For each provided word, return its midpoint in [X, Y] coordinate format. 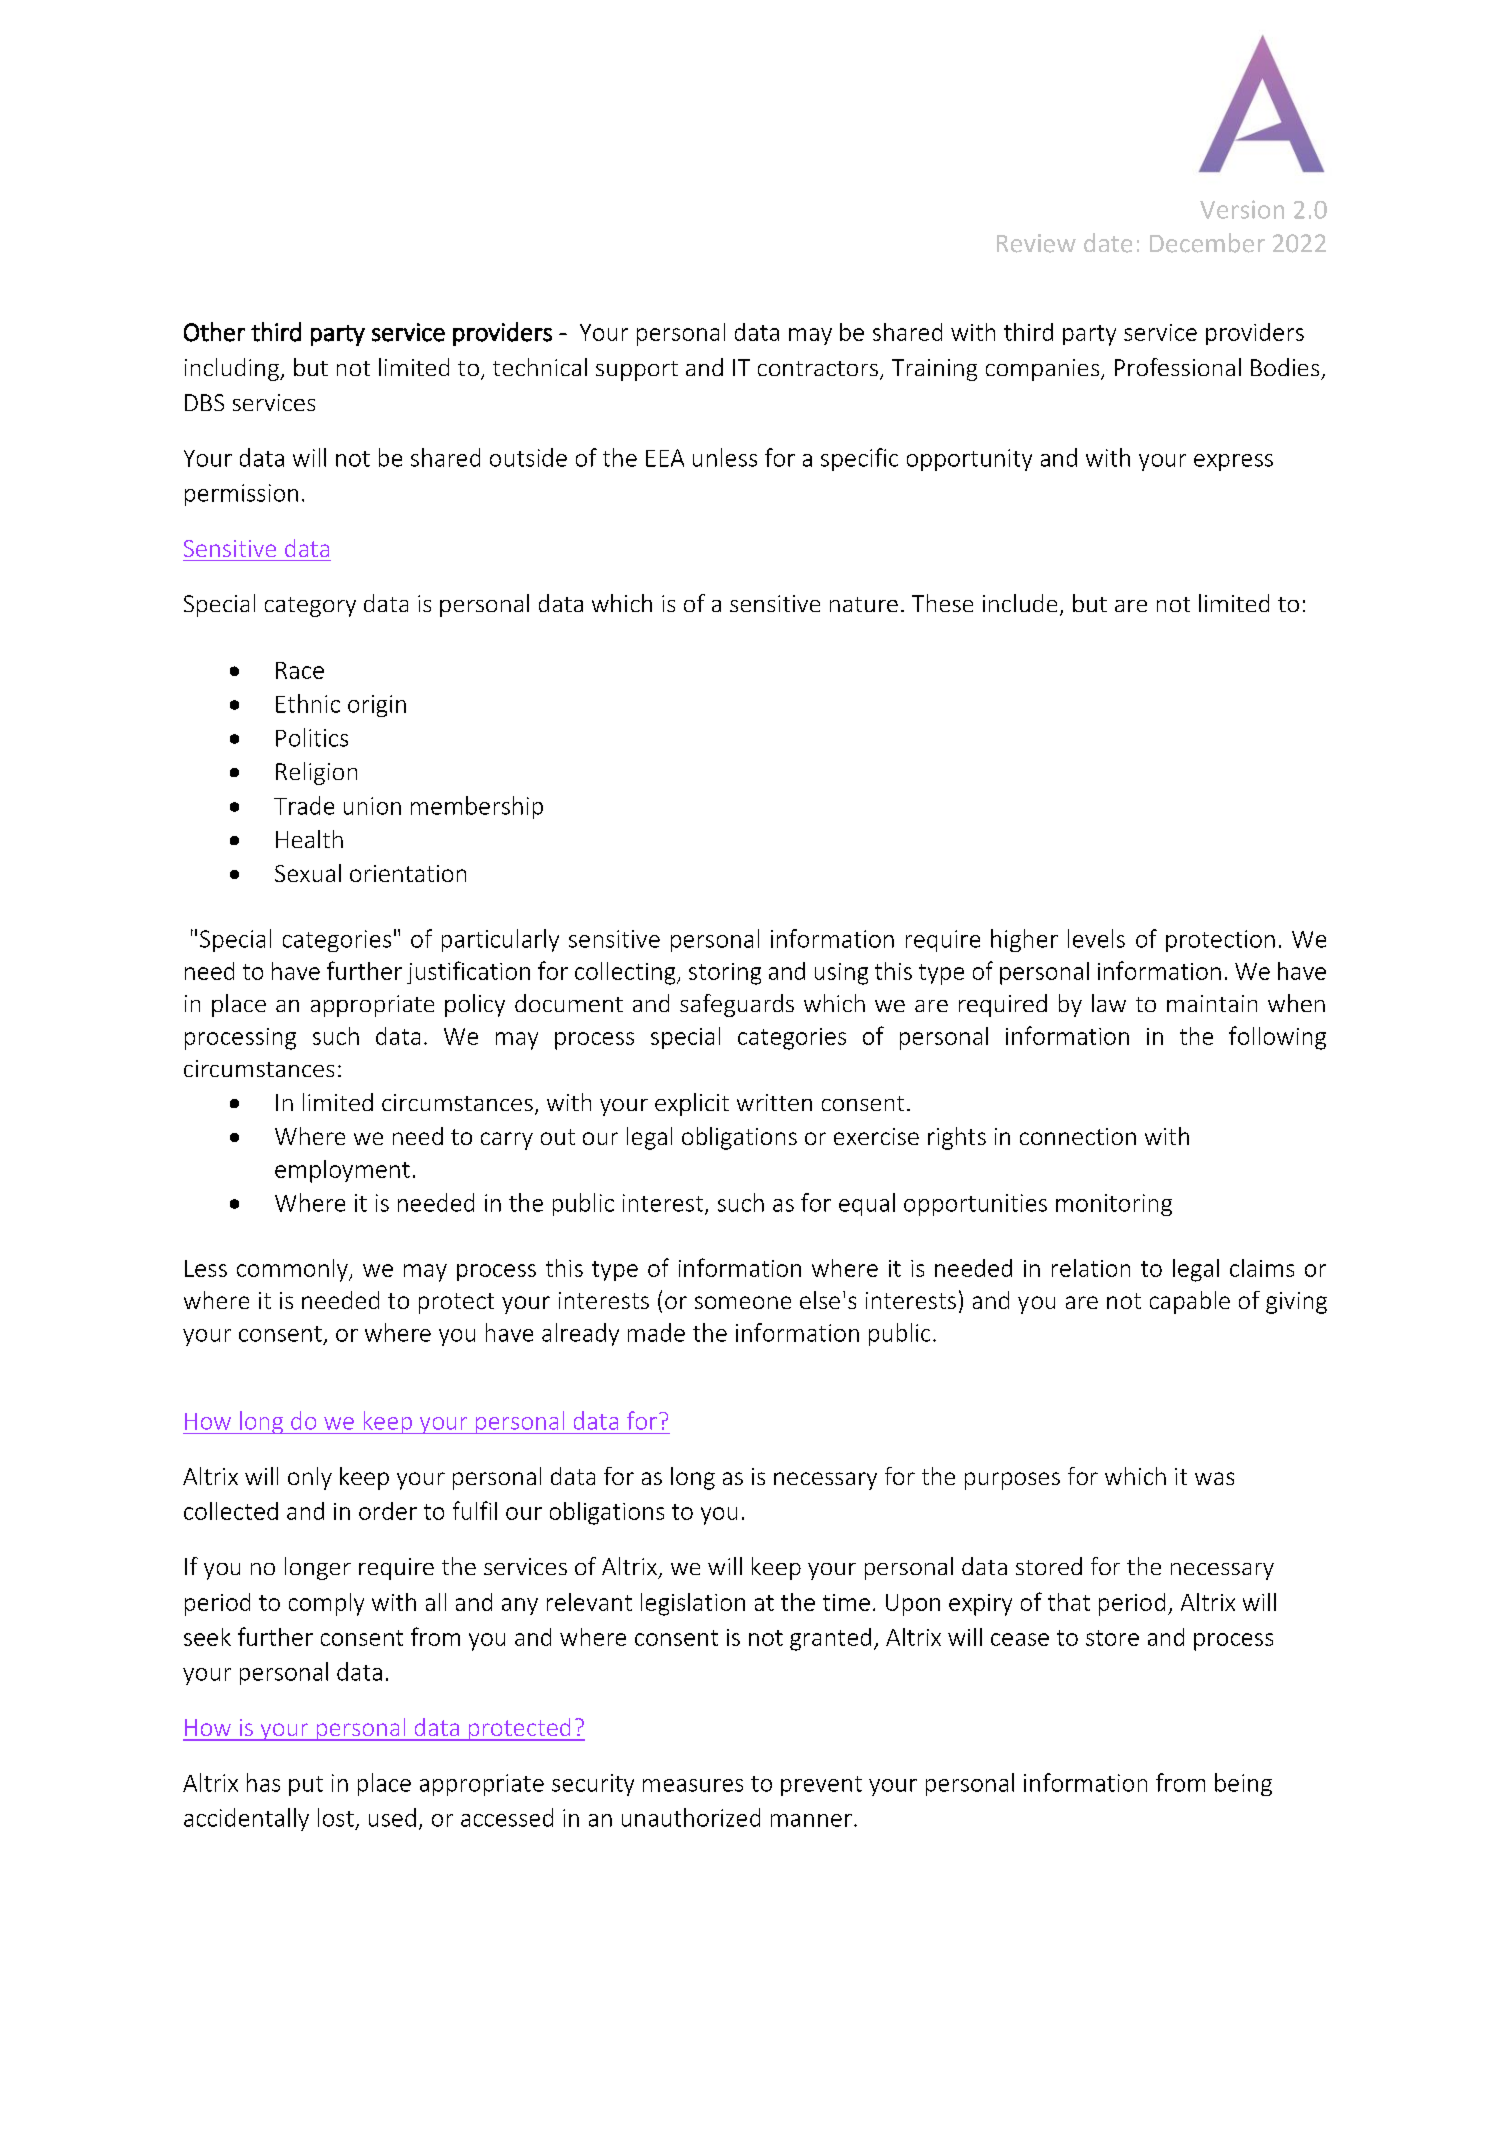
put [306, 1786]
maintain [1212, 1003]
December [1207, 243]
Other [214, 332]
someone [743, 1302]
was [1214, 1478]
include [1020, 603]
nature [864, 604]
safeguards [737, 1005]
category [310, 607]
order [388, 1511]
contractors [818, 368]
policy [475, 1005]
